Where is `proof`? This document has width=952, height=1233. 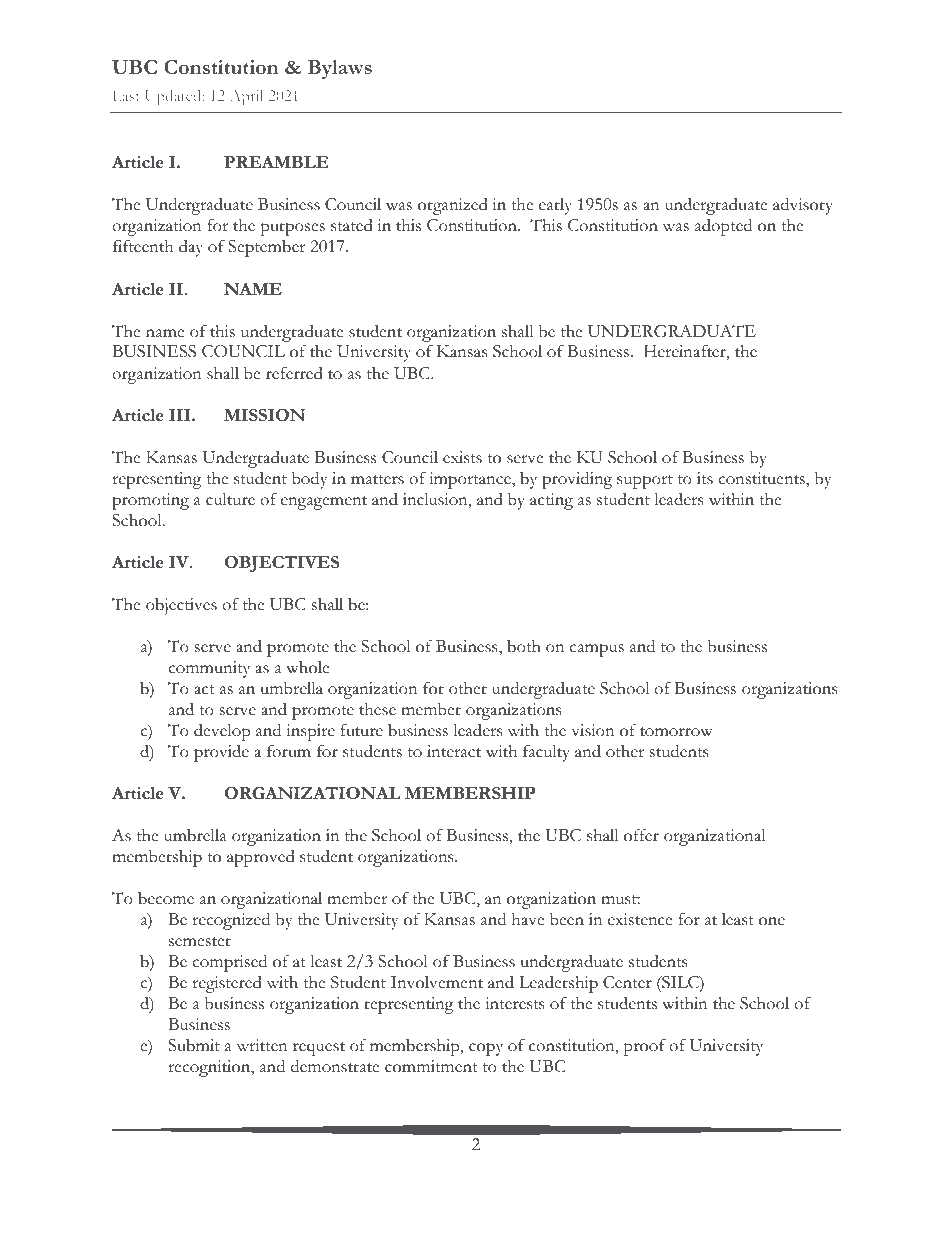
proof is located at coordinates (645, 1047).
